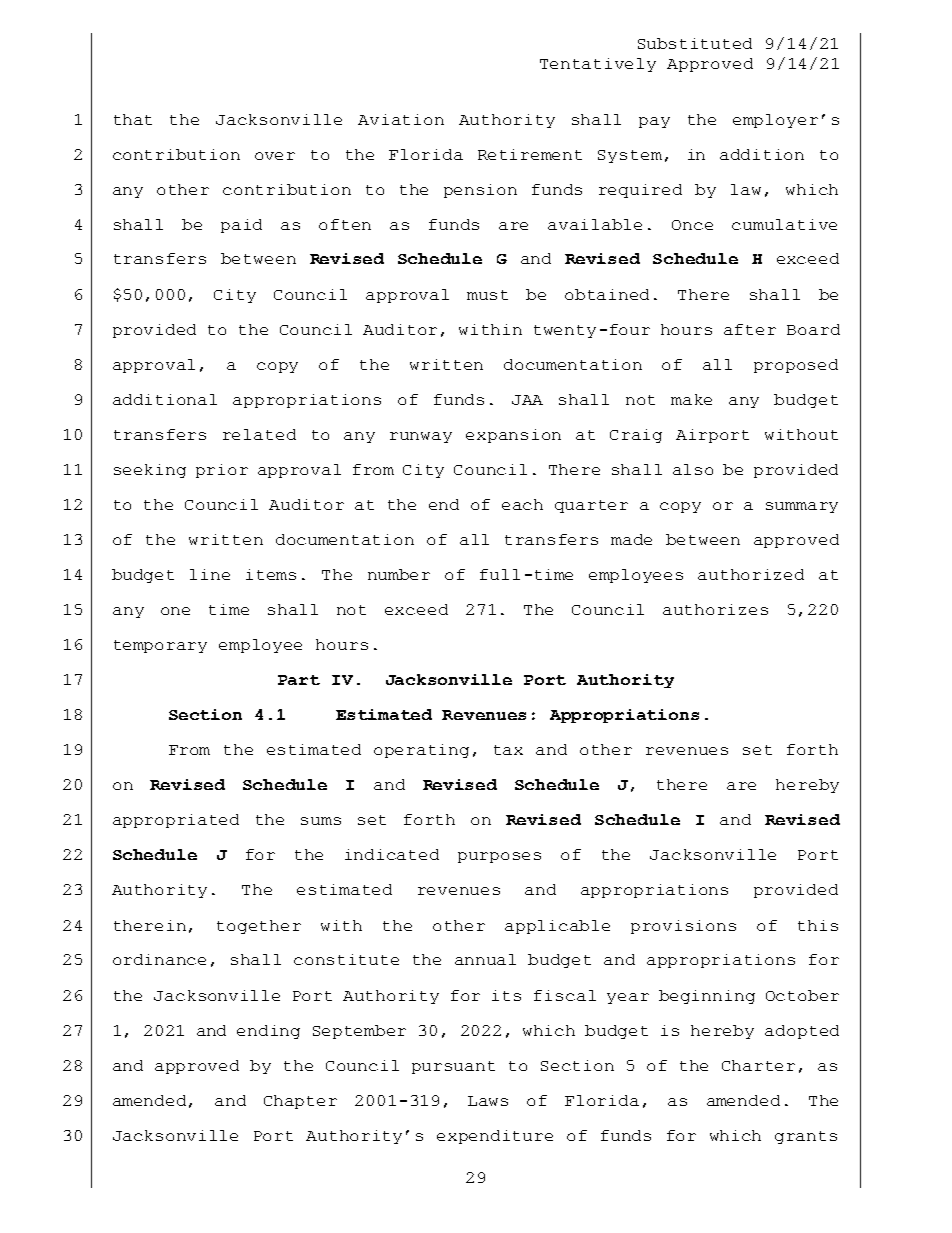 The image size is (952, 1233). What do you see at coordinates (715, 609) in the screenshot?
I see `authorizes` at bounding box center [715, 609].
